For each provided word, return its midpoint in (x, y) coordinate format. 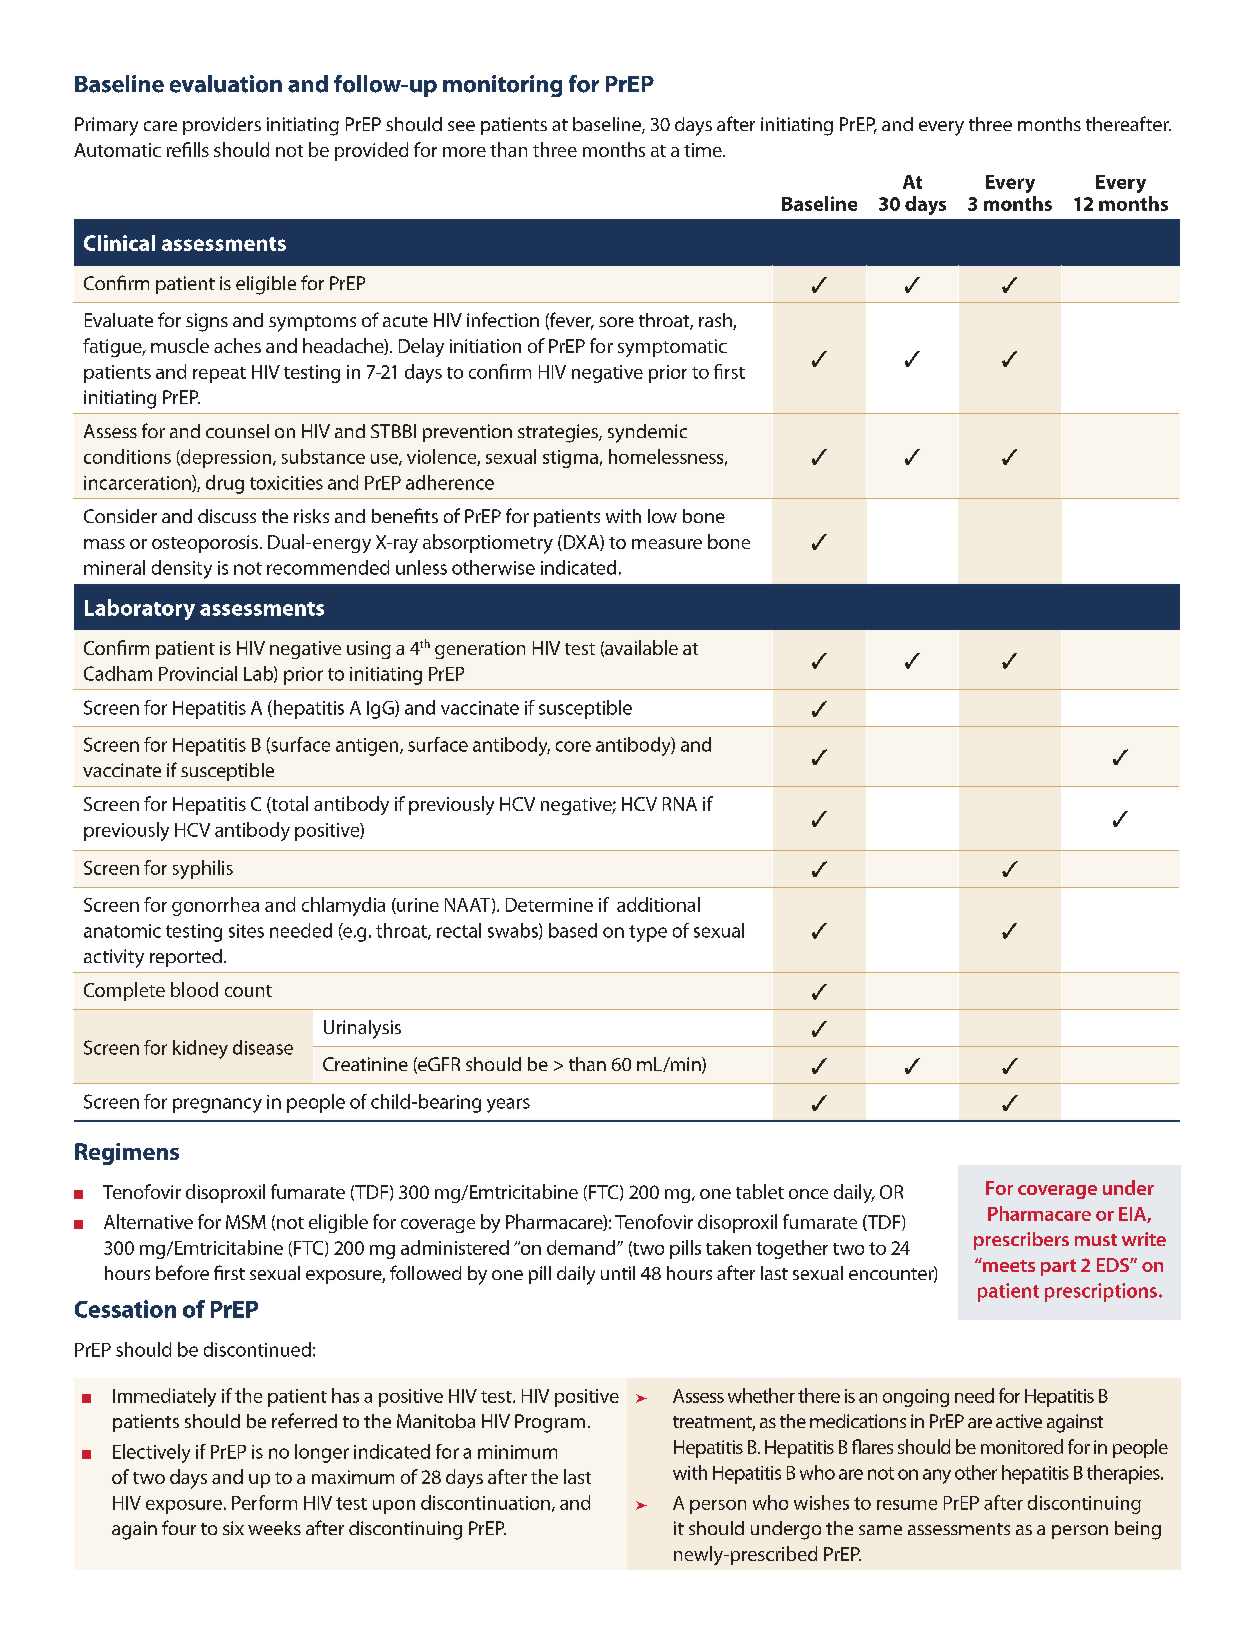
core (573, 746)
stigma (570, 459)
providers (222, 126)
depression (226, 458)
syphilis (203, 869)
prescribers (1021, 1241)
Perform (264, 1502)
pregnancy (217, 1105)
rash (716, 321)
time (704, 150)
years (508, 1105)
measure (667, 544)
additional (658, 904)
